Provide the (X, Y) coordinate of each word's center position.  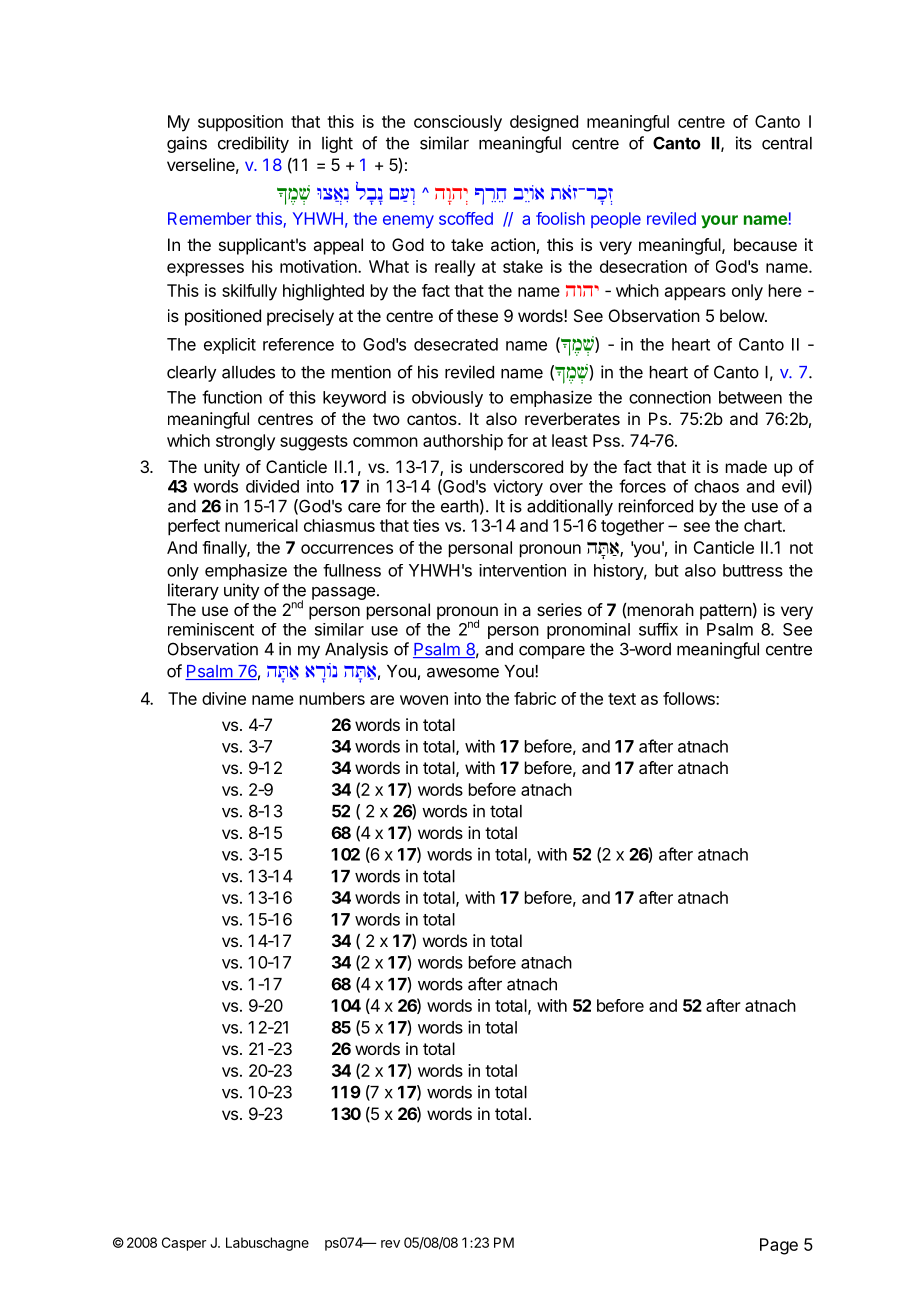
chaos (716, 486)
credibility (253, 144)
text (622, 699)
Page (779, 1246)
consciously (458, 123)
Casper (184, 1244)
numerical (261, 525)
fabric (535, 698)
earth (460, 506)
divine (224, 698)
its (744, 143)
